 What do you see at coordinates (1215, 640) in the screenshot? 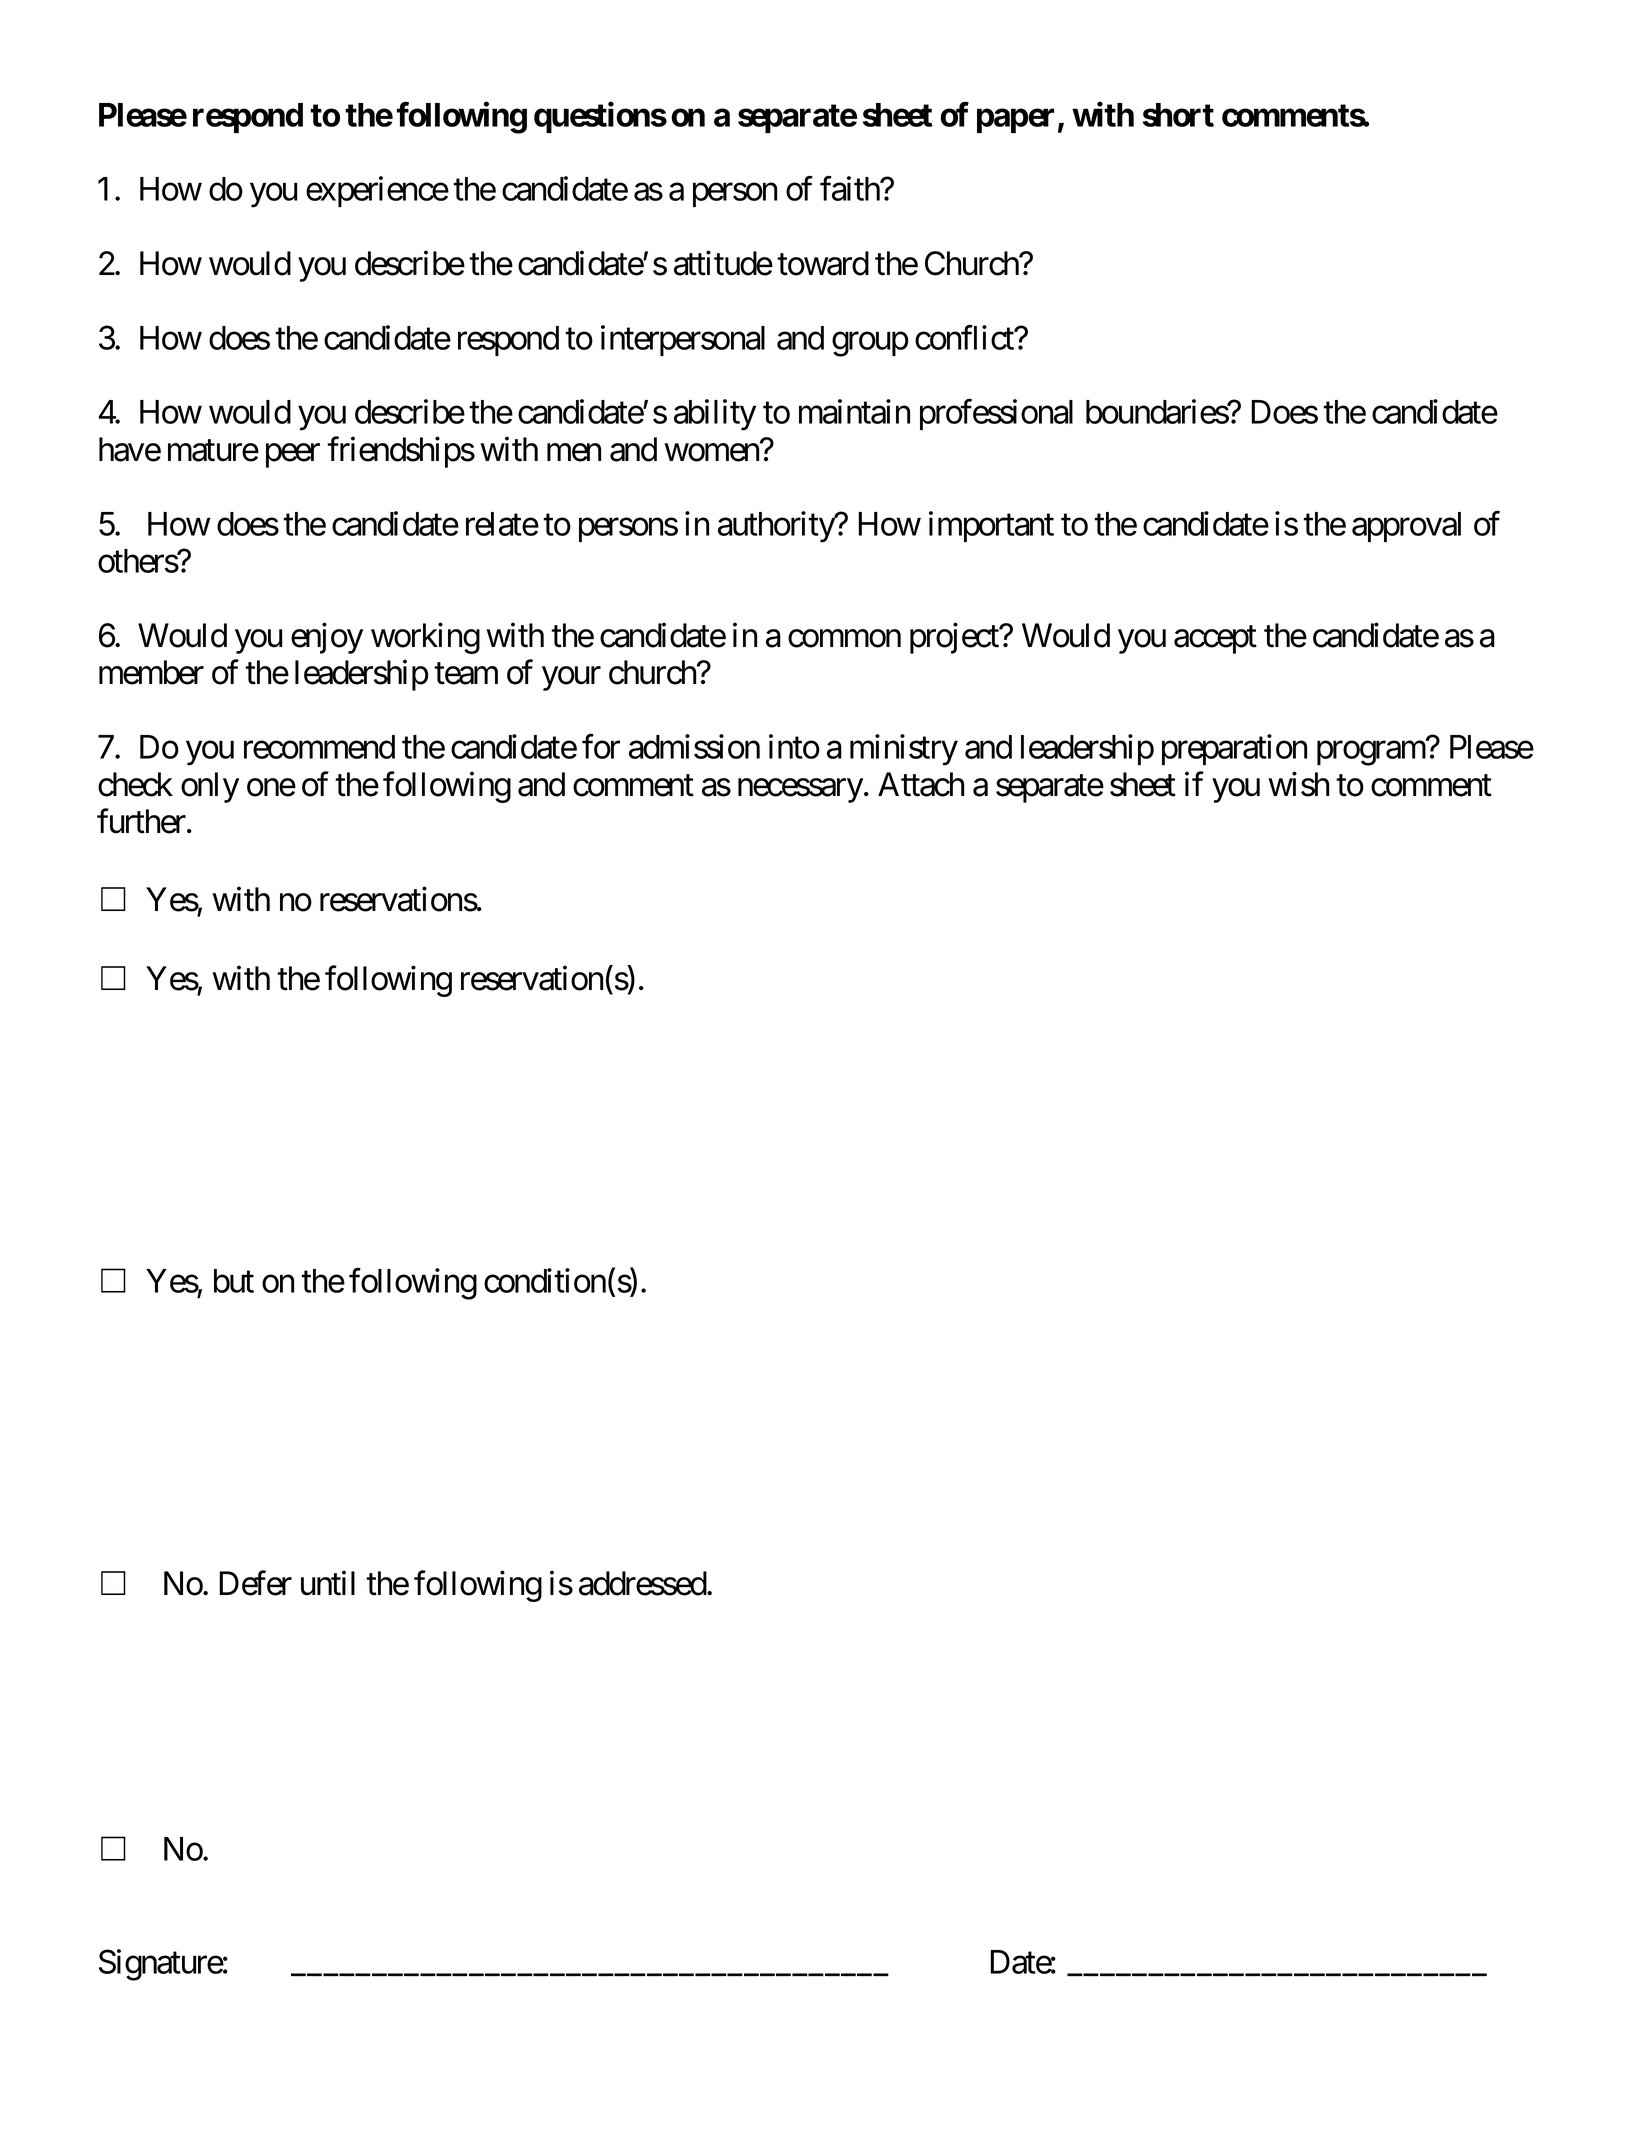
I see `accept` at bounding box center [1215, 640].
